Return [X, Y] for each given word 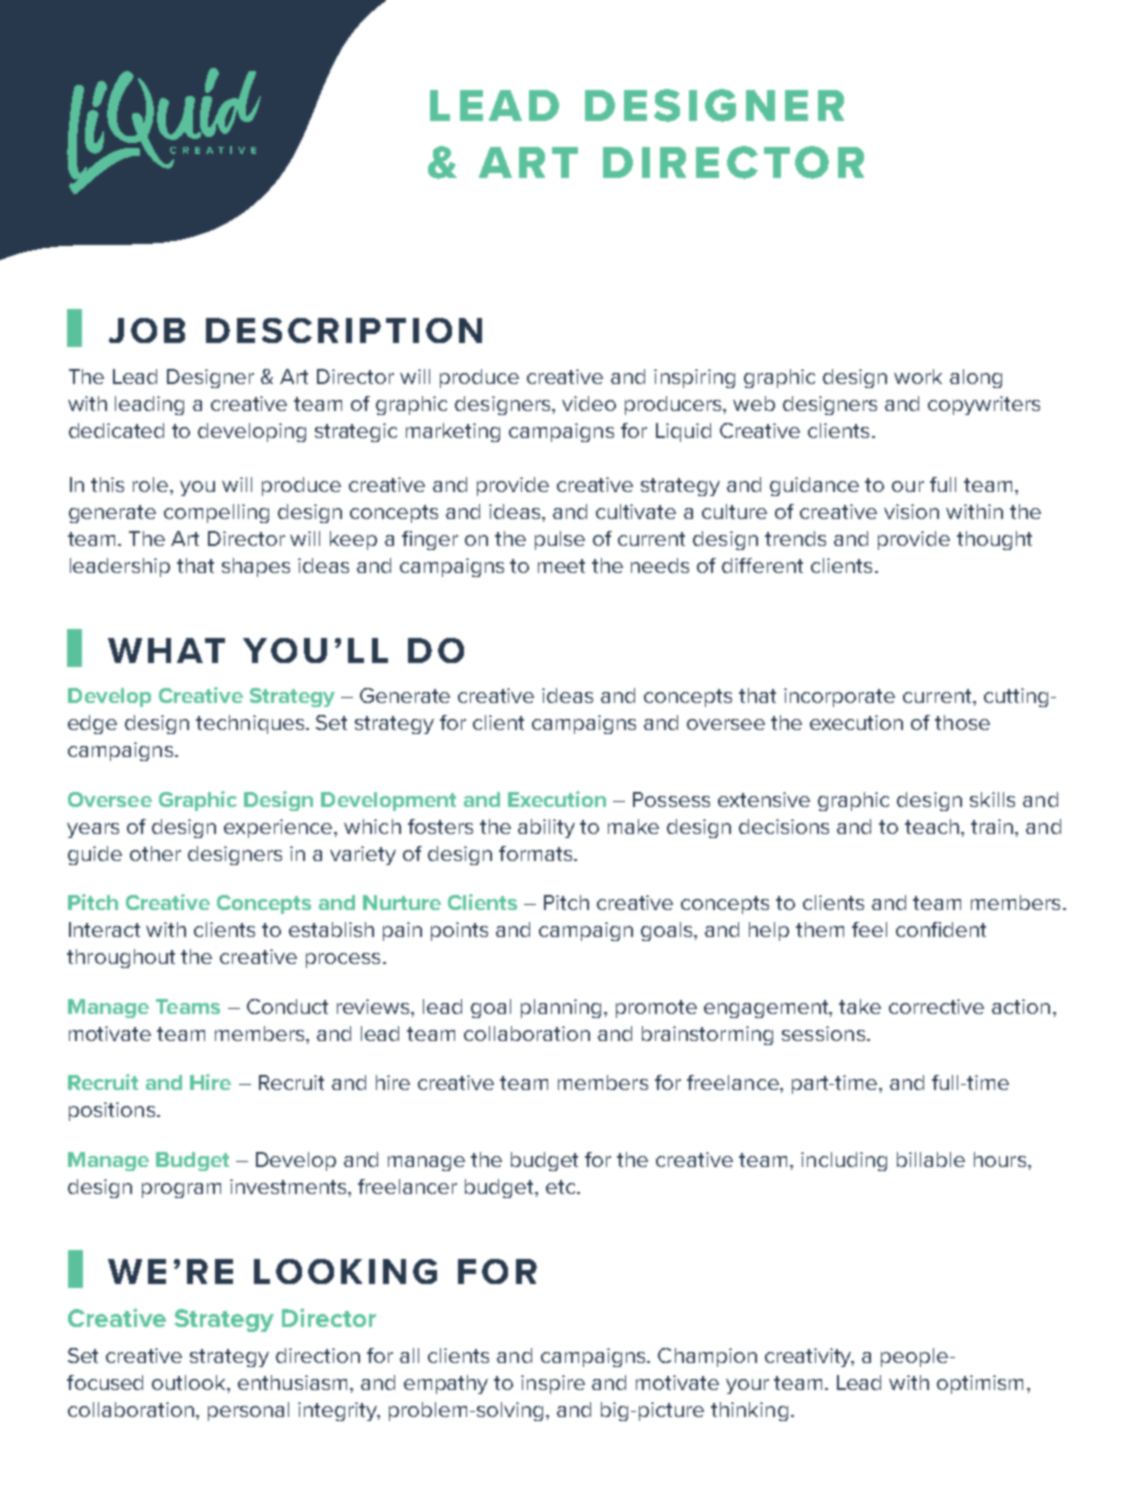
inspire [553, 1384]
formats [537, 853]
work [918, 376]
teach [932, 826]
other [155, 853]
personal [248, 1411]
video [589, 403]
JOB [147, 330]
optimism [980, 1384]
